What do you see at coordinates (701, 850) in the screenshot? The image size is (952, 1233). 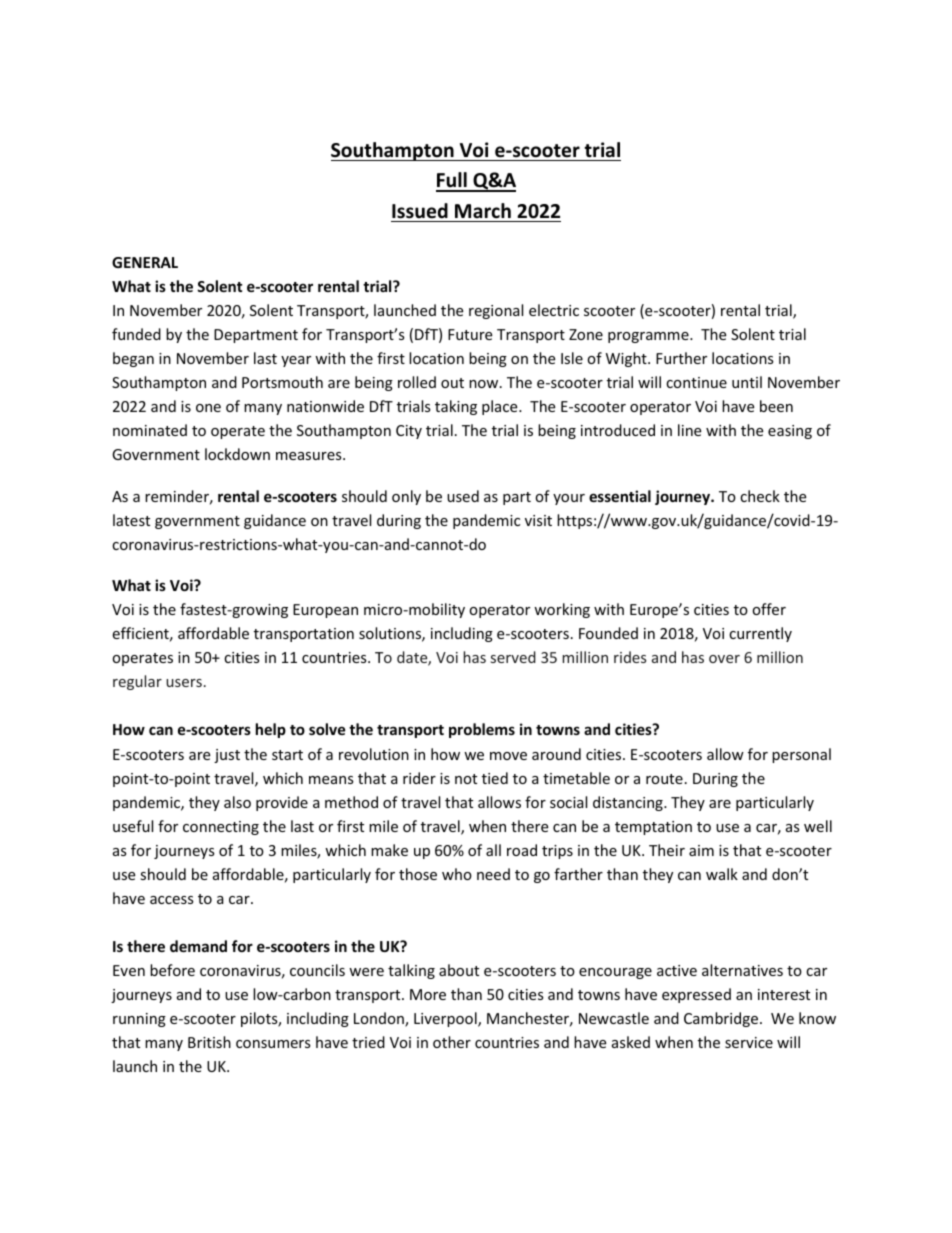 I see `aim` at bounding box center [701, 850].
